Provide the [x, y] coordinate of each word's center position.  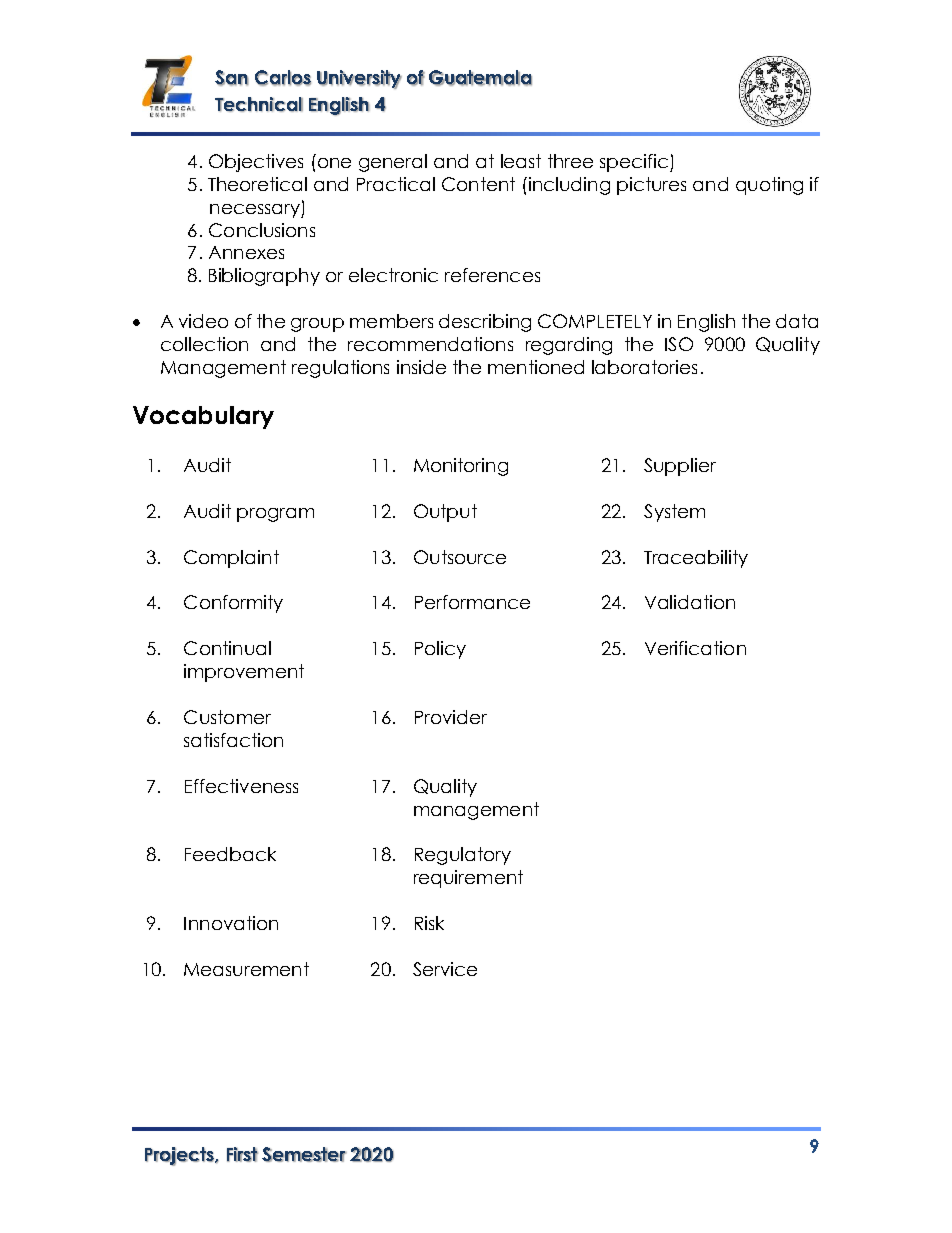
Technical [259, 104]
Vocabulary [203, 417]
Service [445, 969]
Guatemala [480, 78]
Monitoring [461, 467]
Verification [695, 648]
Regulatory [463, 856]
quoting [769, 186]
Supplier [680, 467]
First [242, 1154]
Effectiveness [241, 786]
